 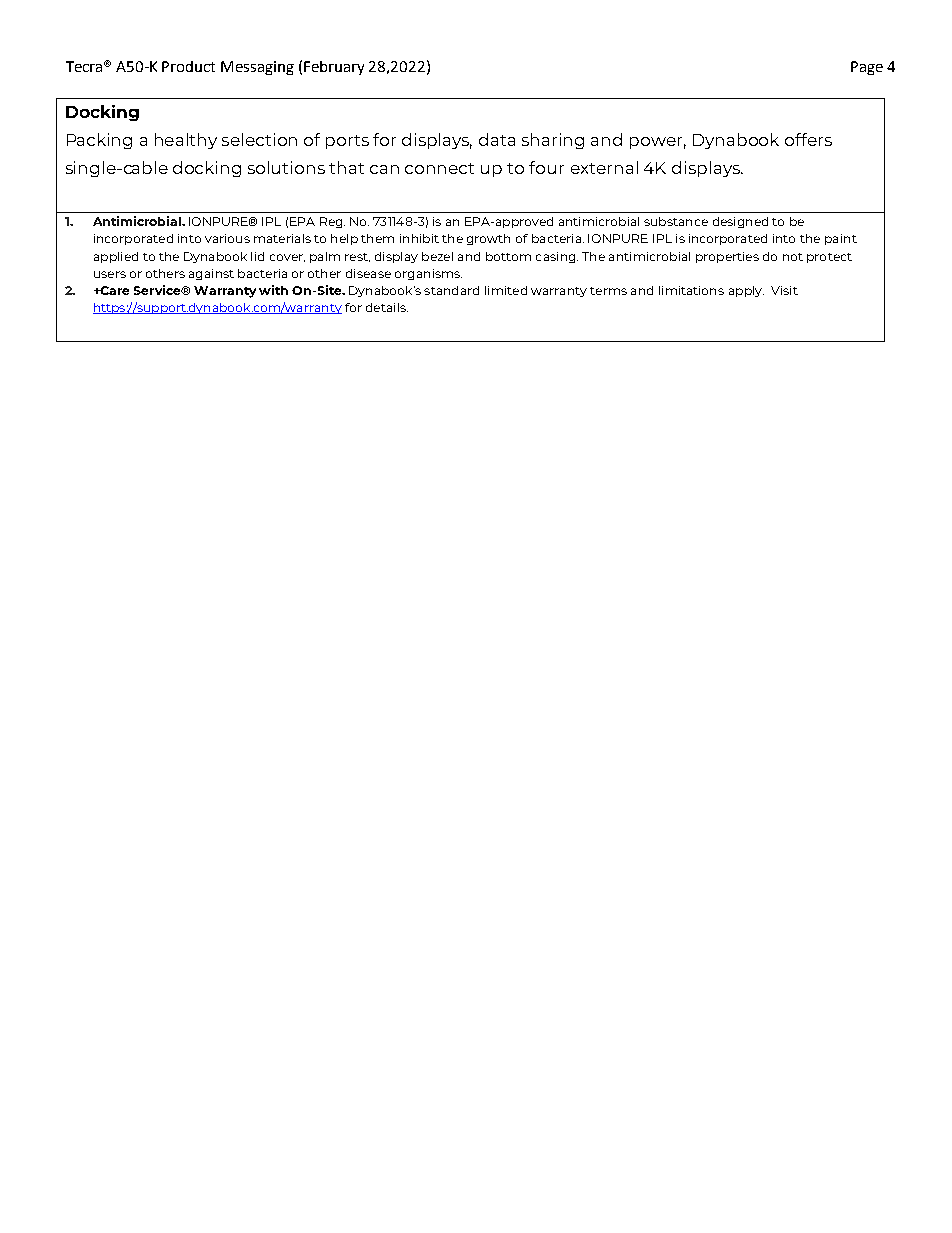 What do you see at coordinates (497, 139) in the page?
I see `data` at bounding box center [497, 139].
